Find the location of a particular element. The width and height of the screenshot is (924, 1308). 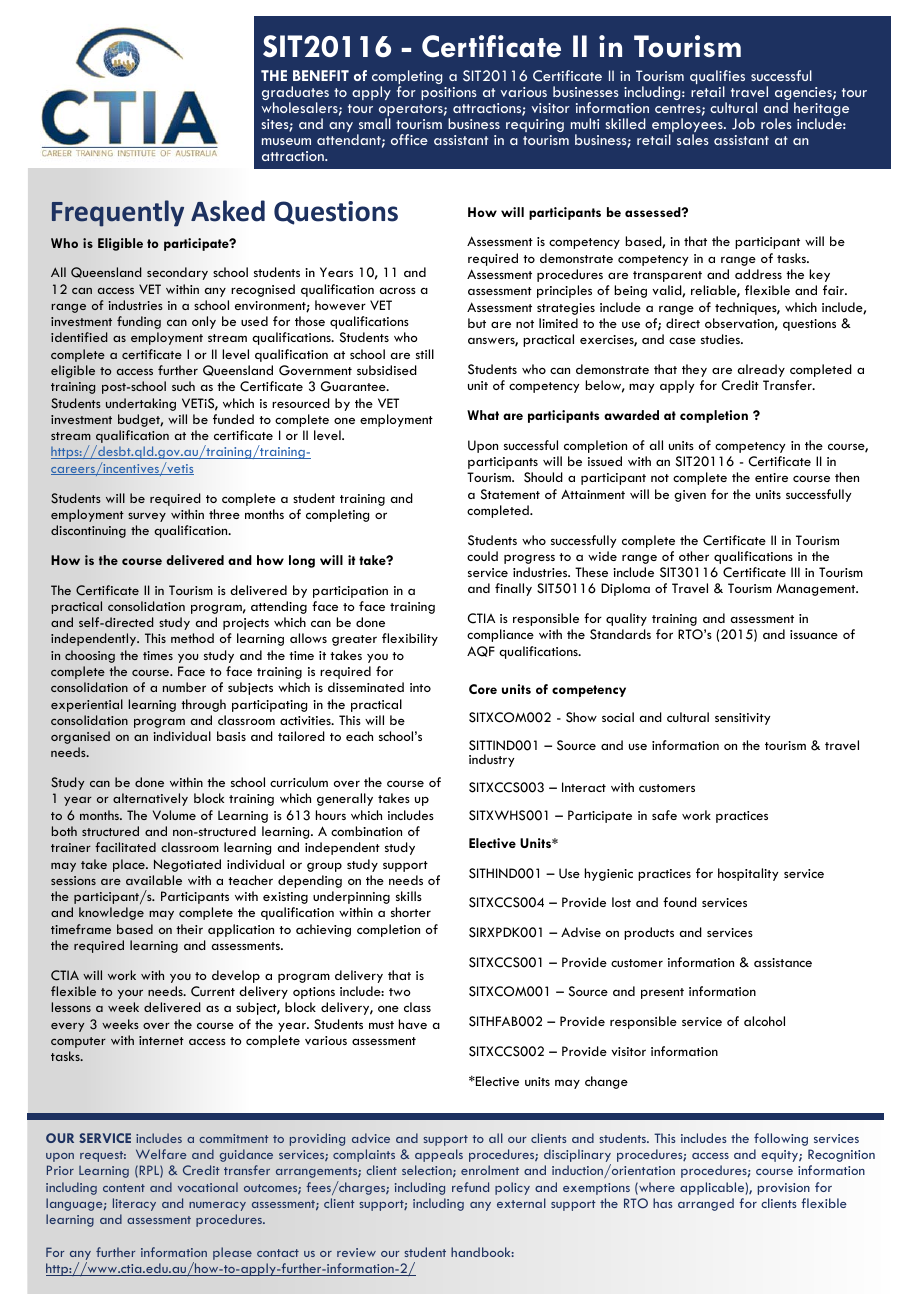

literacy is located at coordinates (134, 1204).
